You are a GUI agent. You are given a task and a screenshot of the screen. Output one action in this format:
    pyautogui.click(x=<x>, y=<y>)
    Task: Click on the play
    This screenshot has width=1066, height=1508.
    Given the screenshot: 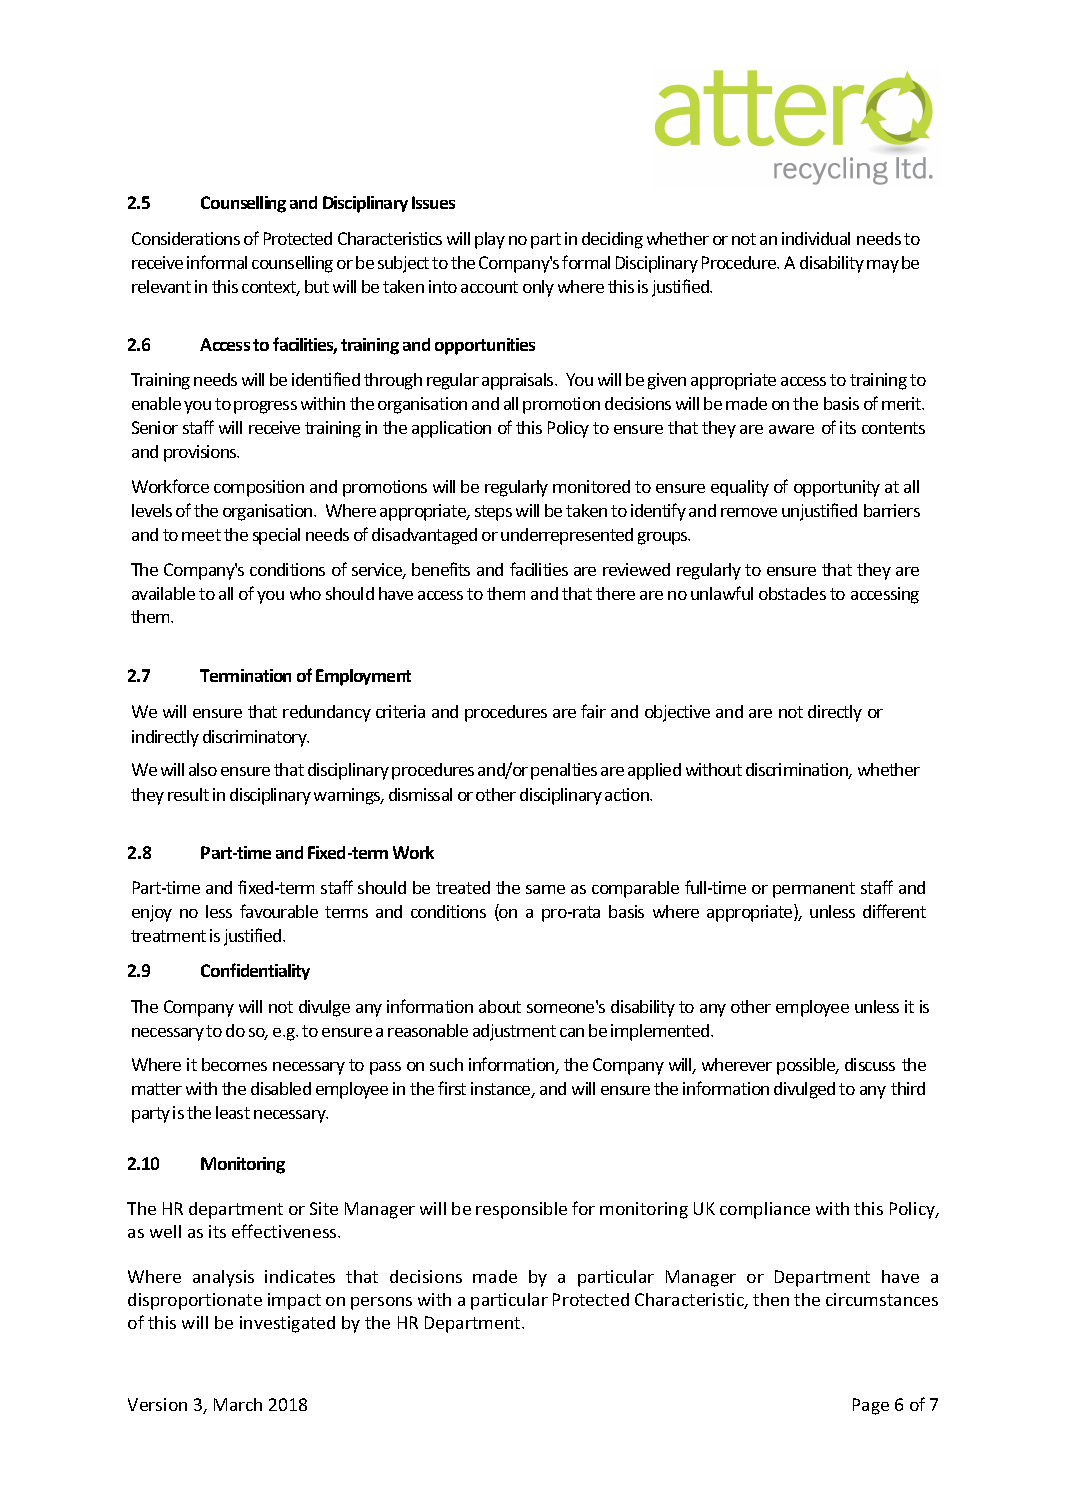 What is the action you would take?
    pyautogui.click(x=490, y=240)
